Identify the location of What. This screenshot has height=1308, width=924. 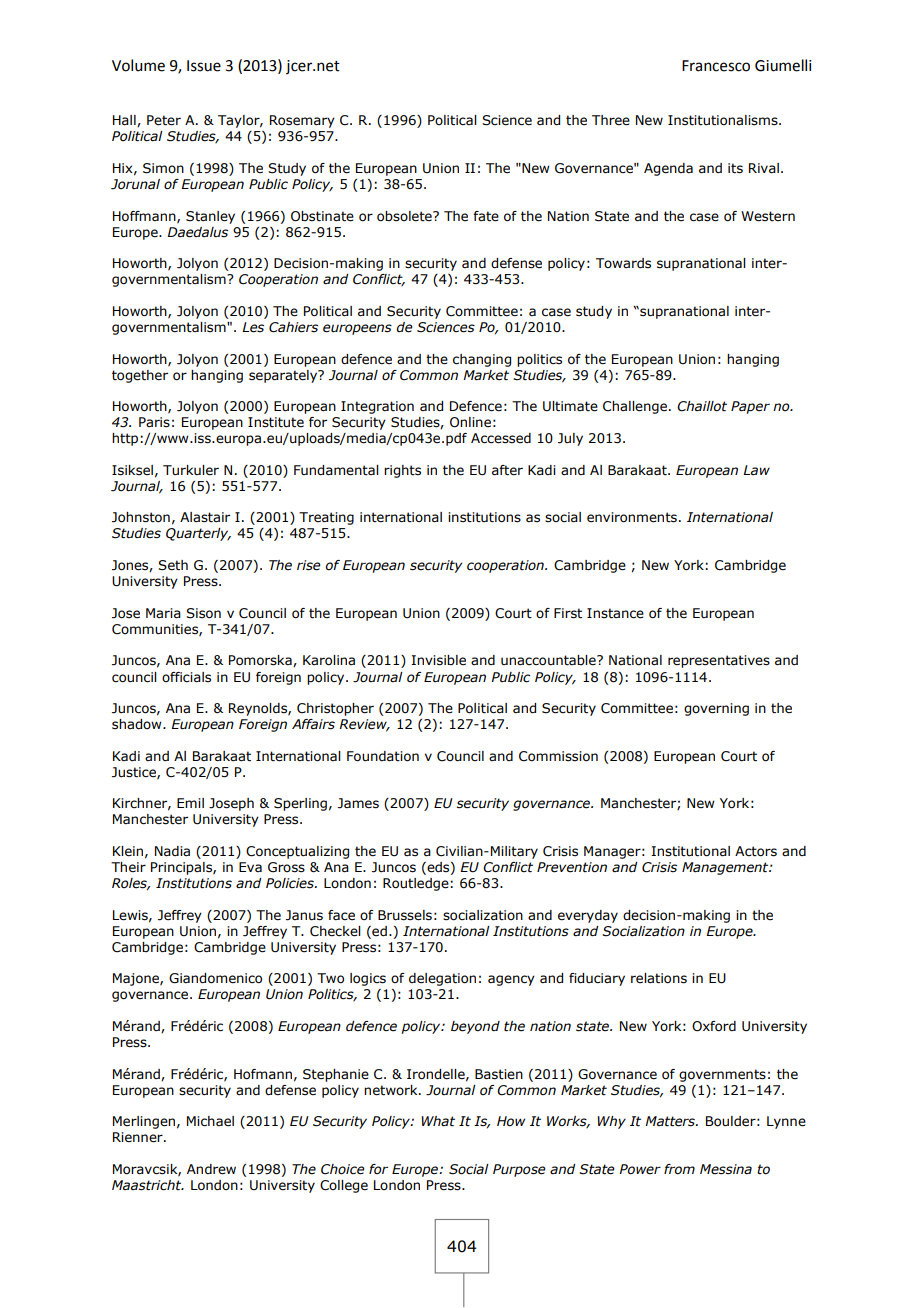
(438, 1121).
